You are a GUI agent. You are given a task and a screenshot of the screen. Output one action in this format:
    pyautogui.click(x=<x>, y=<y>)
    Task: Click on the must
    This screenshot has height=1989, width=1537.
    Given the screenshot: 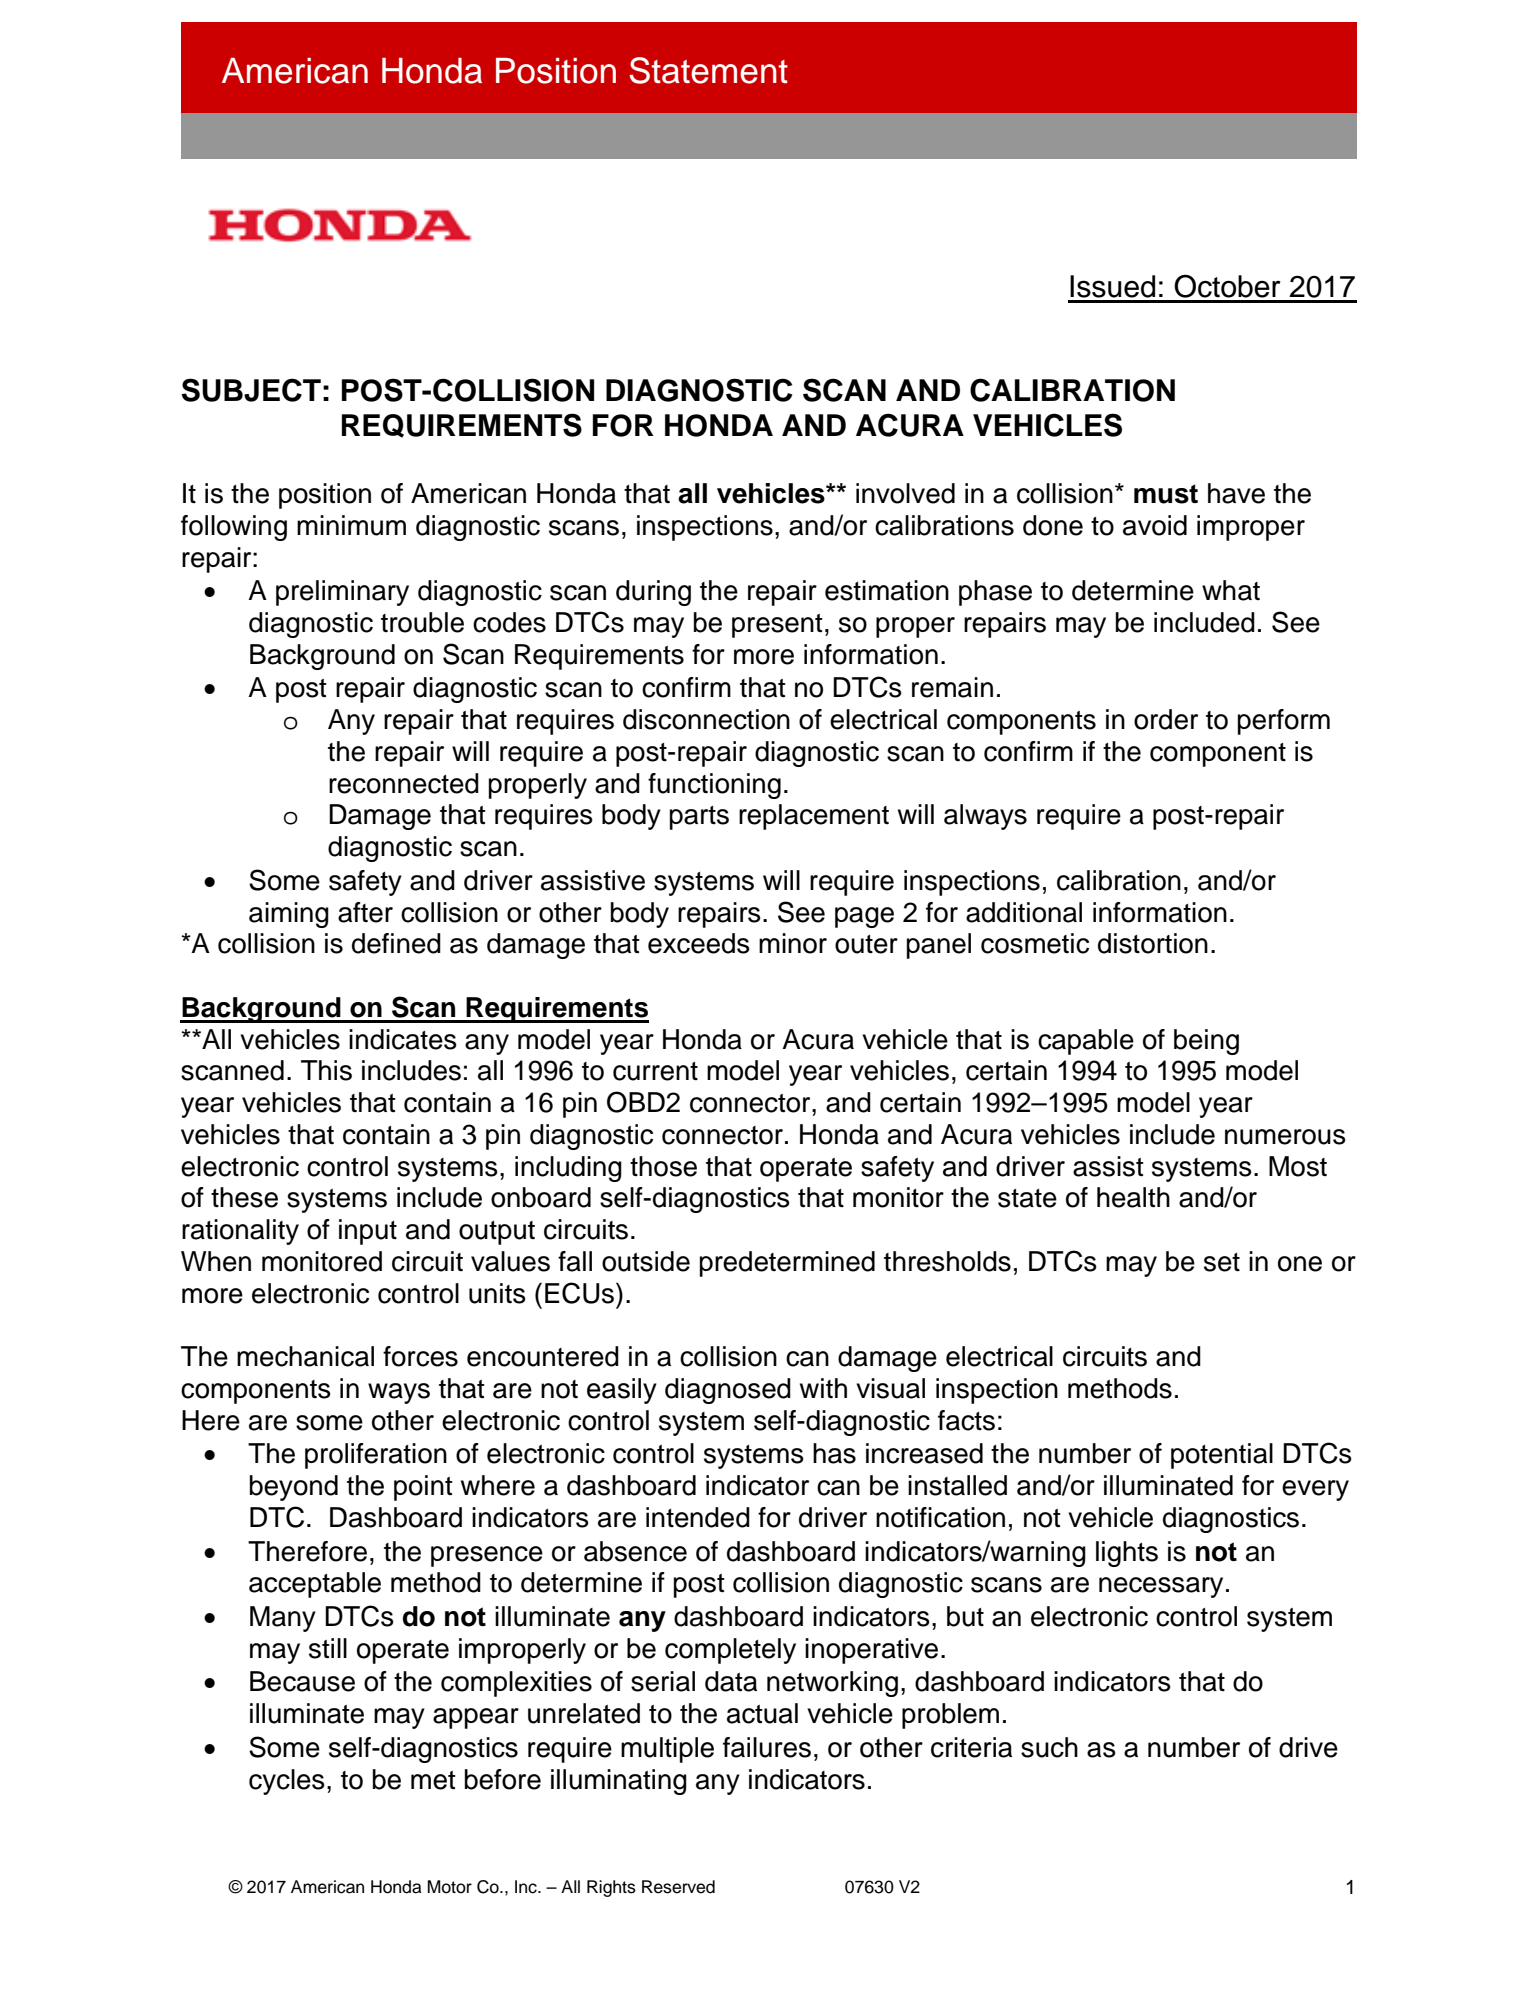 What is the action you would take?
    pyautogui.click(x=1166, y=494)
